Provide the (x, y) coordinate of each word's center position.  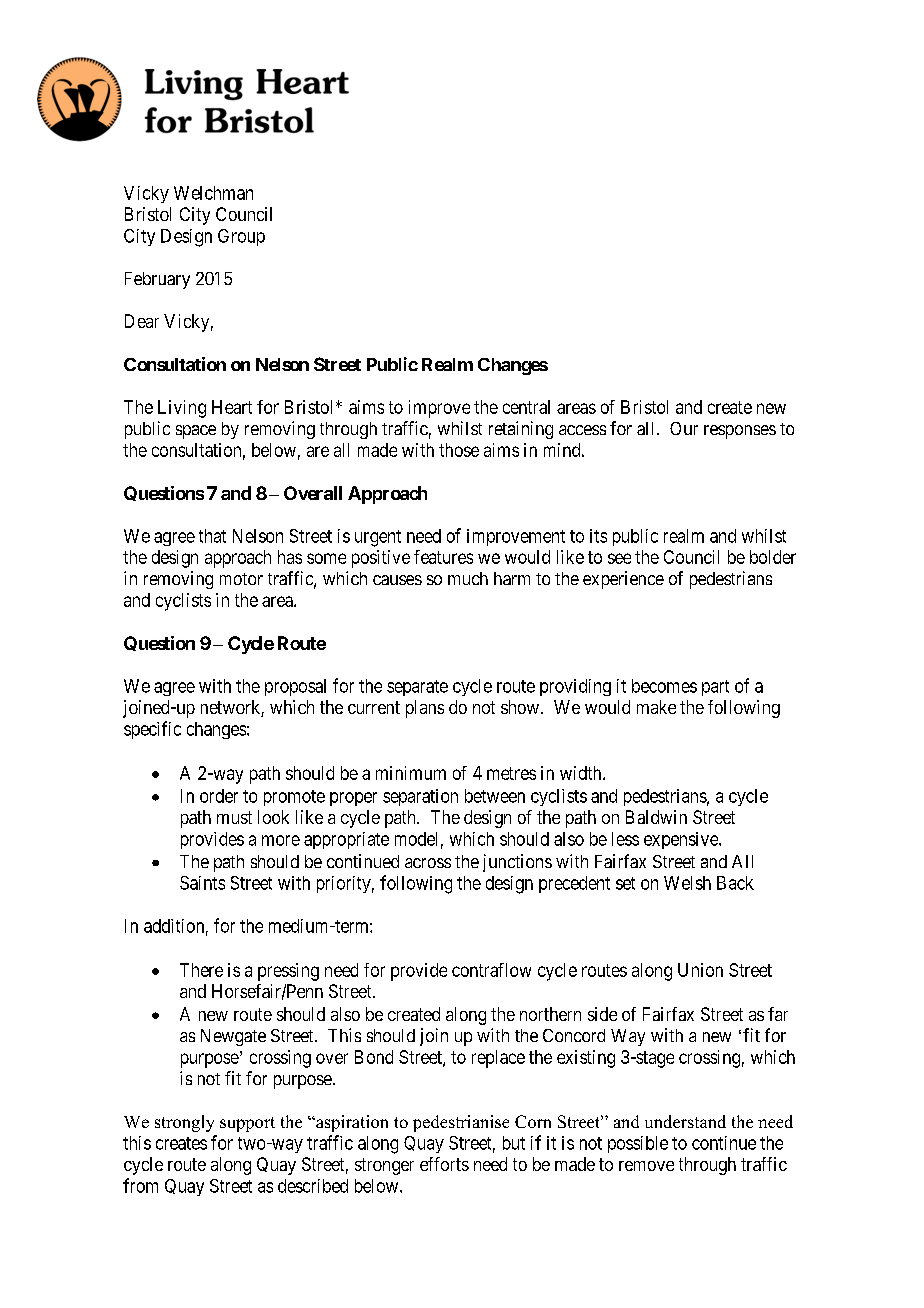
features (443, 557)
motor (241, 579)
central (526, 407)
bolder (773, 557)
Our (684, 428)
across (428, 863)
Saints (202, 883)
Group (241, 237)
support (247, 1124)
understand (685, 1121)
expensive (682, 840)
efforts (444, 1164)
